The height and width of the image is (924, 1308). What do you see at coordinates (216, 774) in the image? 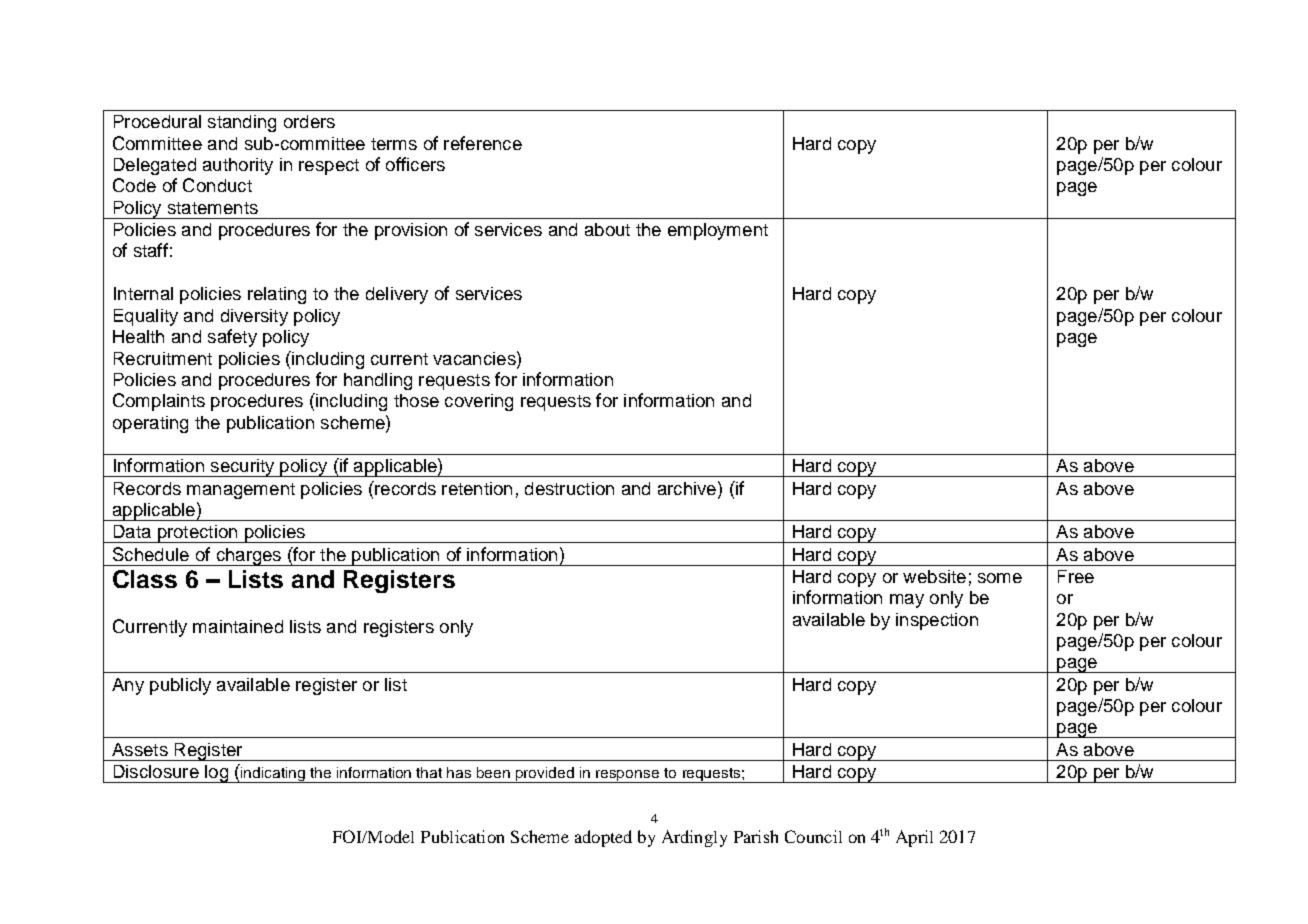
I see `log` at bounding box center [216, 774].
